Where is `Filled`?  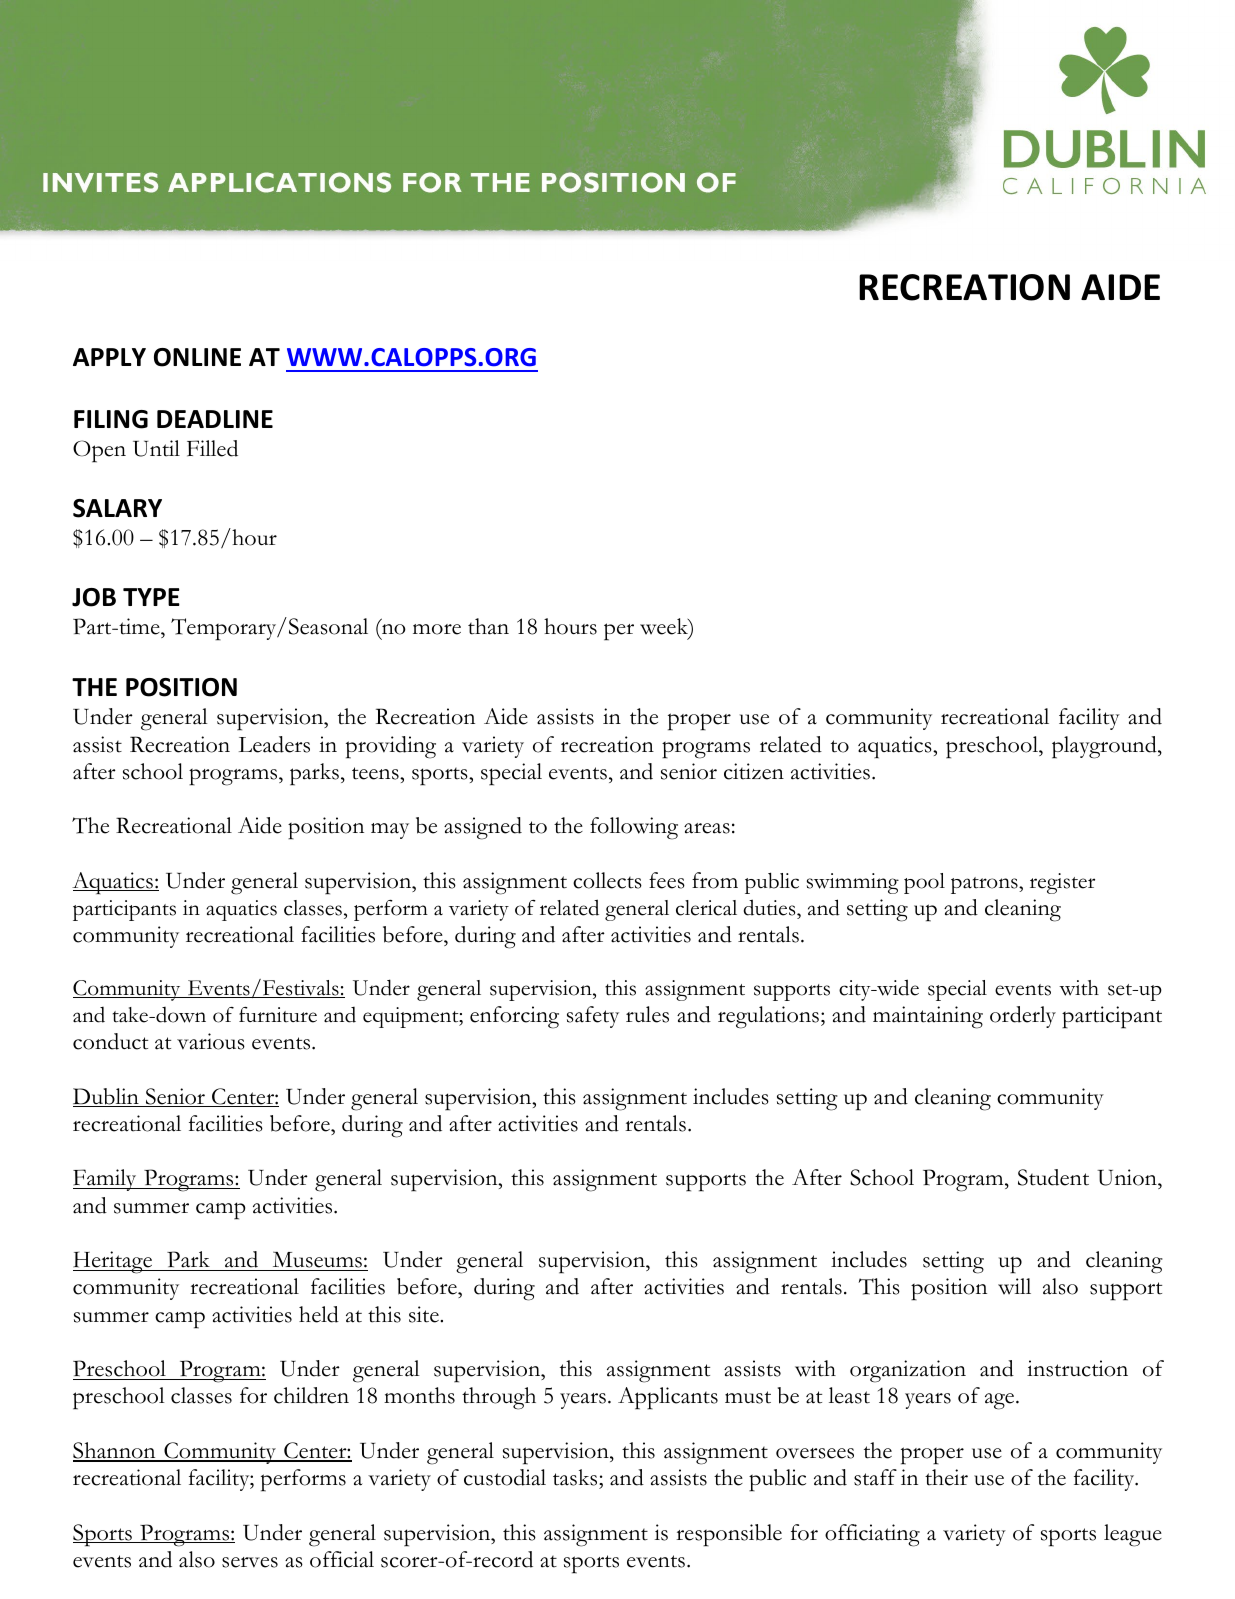 Filled is located at coordinates (212, 448).
